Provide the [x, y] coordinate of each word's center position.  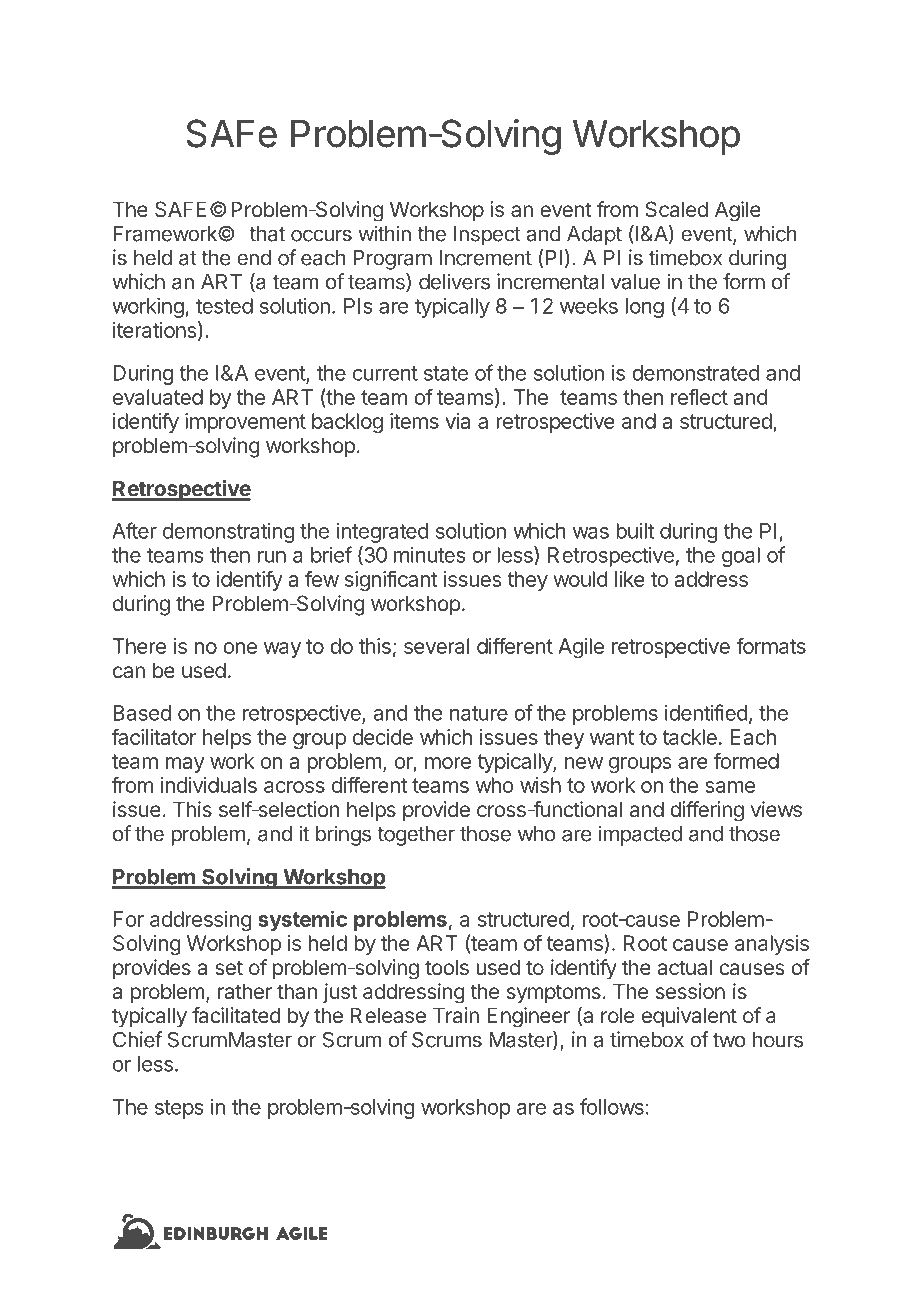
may [185, 765]
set [229, 968]
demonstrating [229, 533]
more [448, 763]
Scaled [676, 209]
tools [447, 967]
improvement [245, 423]
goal [741, 557]
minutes [430, 555]
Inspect [487, 236]
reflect [699, 396]
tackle [689, 737]
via [457, 421]
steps [179, 1109]
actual [684, 967]
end [254, 258]
